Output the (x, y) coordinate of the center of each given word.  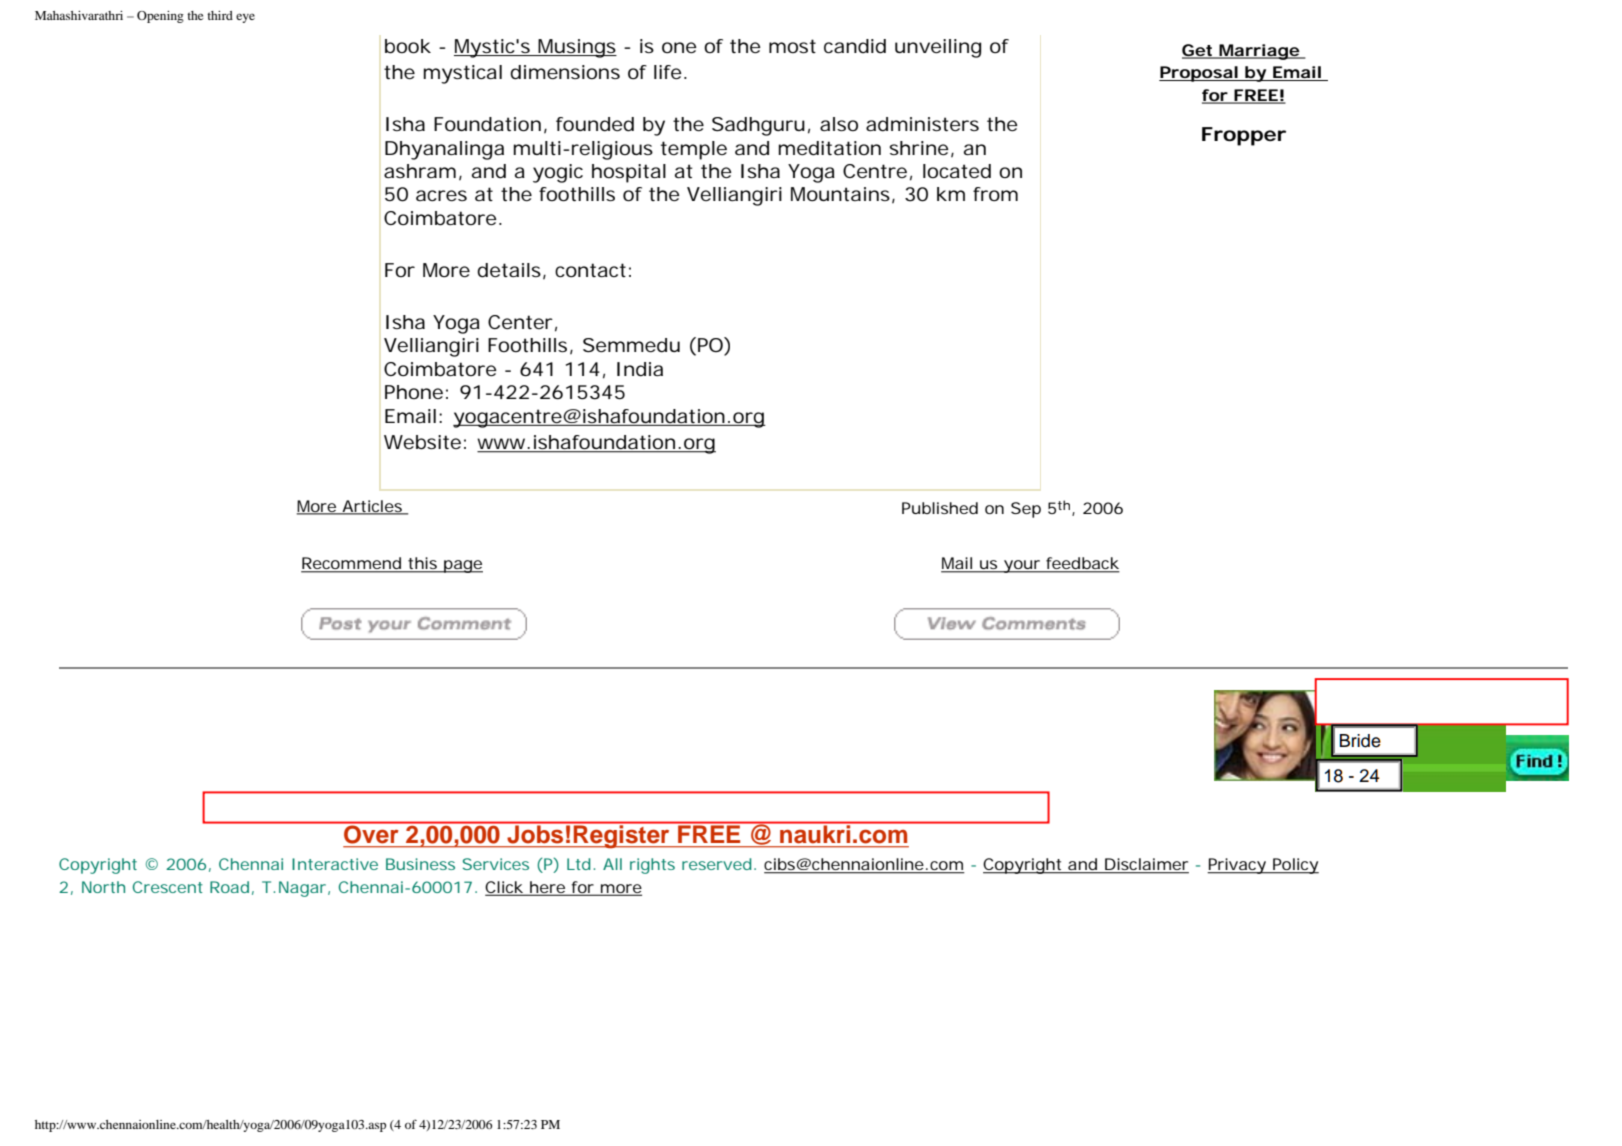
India (640, 369)
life (668, 72)
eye (245, 18)
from (995, 194)
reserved (716, 864)
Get (1199, 51)
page (462, 566)
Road (229, 887)
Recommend (352, 564)
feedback (1082, 564)
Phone (414, 392)
